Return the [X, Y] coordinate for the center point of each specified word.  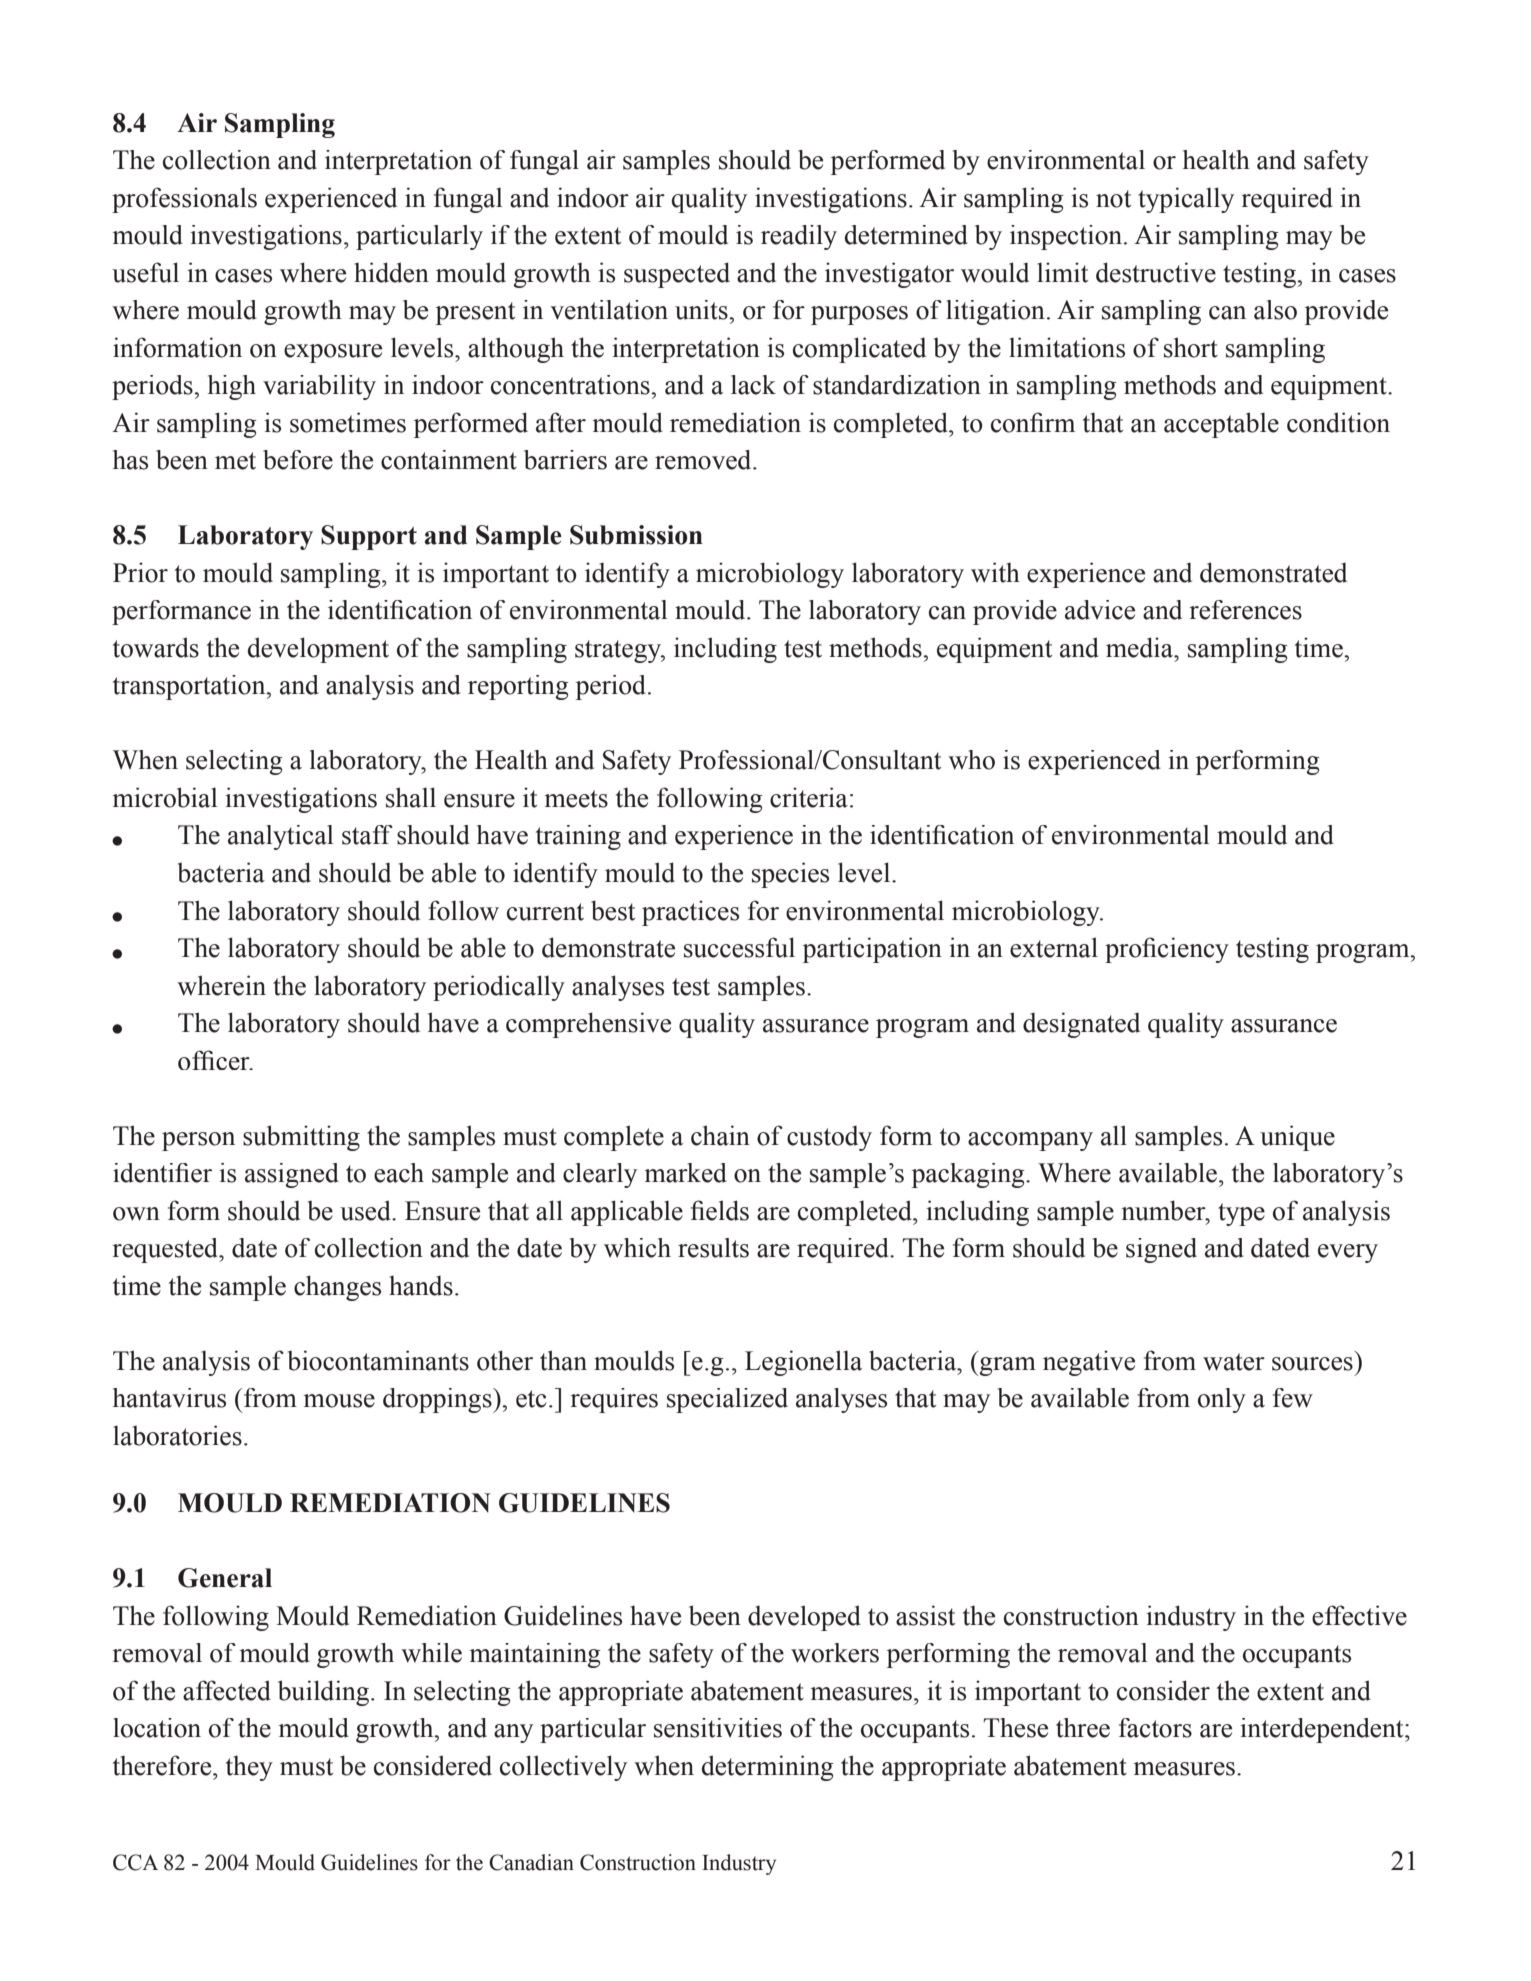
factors [1155, 1728]
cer [234, 1063]
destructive [1156, 272]
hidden [391, 272]
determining [768, 1768]
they [249, 1768]
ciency [1193, 950]
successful [739, 947]
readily [799, 237]
